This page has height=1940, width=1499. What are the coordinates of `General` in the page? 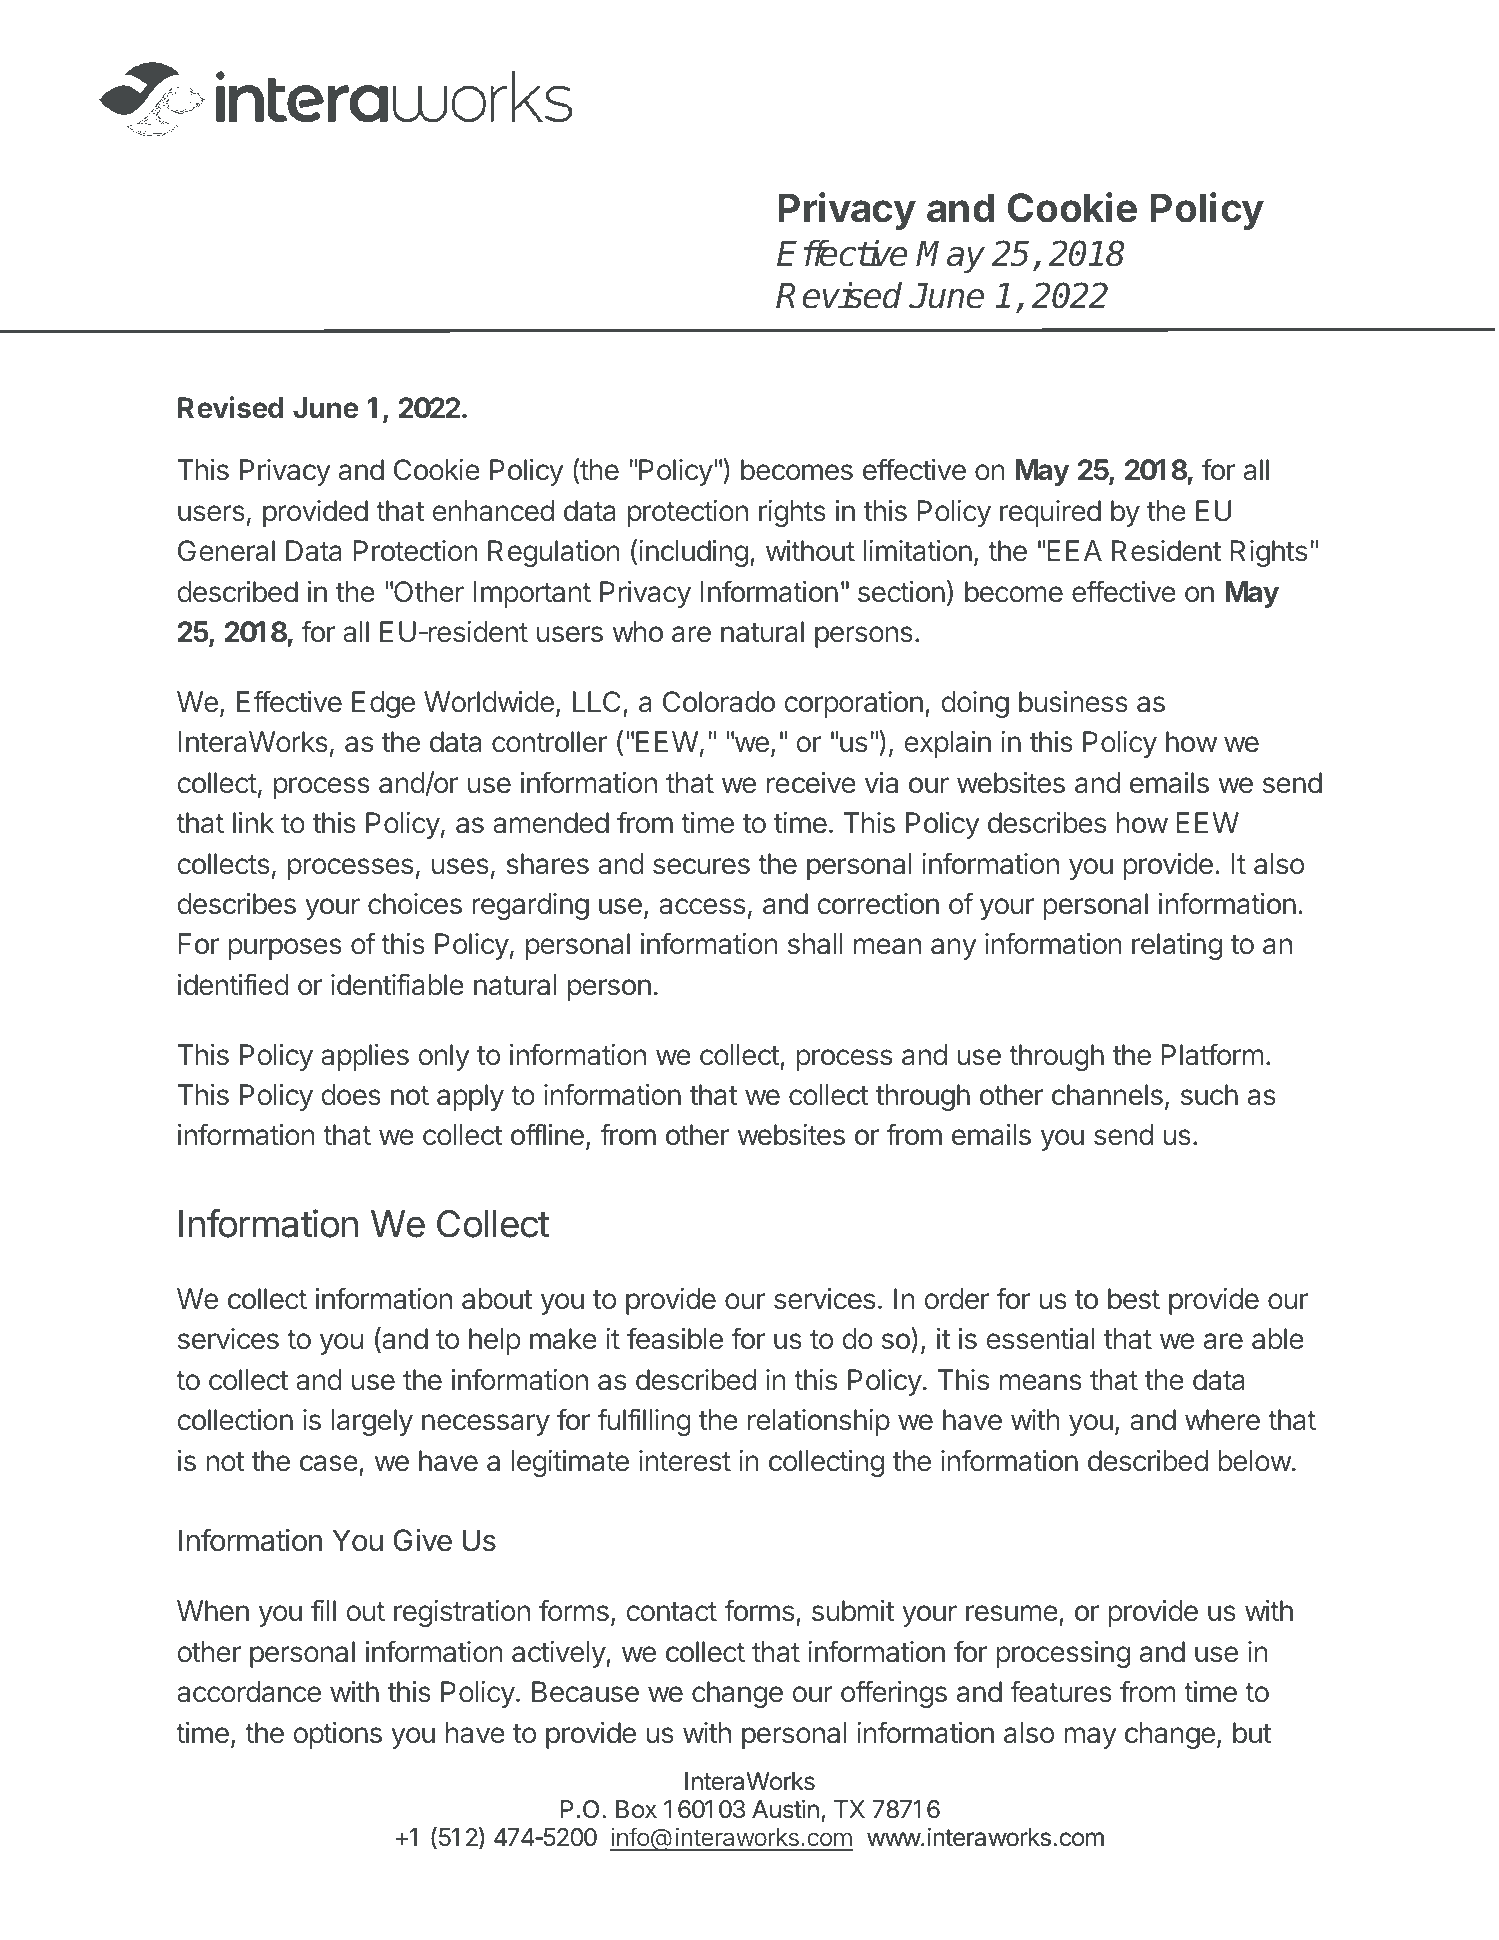 It's located at (226, 551).
